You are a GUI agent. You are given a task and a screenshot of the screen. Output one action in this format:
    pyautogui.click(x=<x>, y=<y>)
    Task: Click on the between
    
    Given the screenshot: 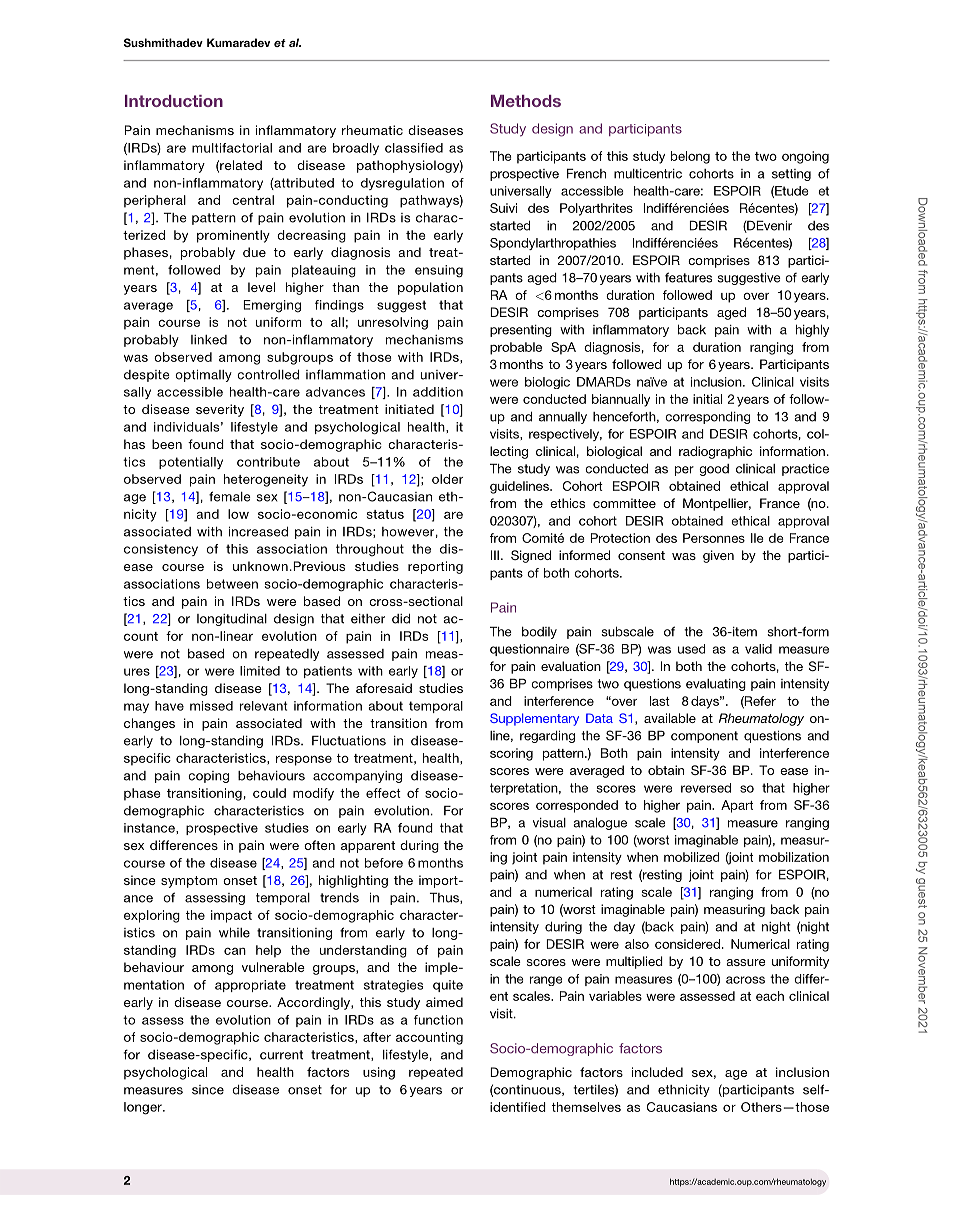 What is the action you would take?
    pyautogui.click(x=232, y=584)
